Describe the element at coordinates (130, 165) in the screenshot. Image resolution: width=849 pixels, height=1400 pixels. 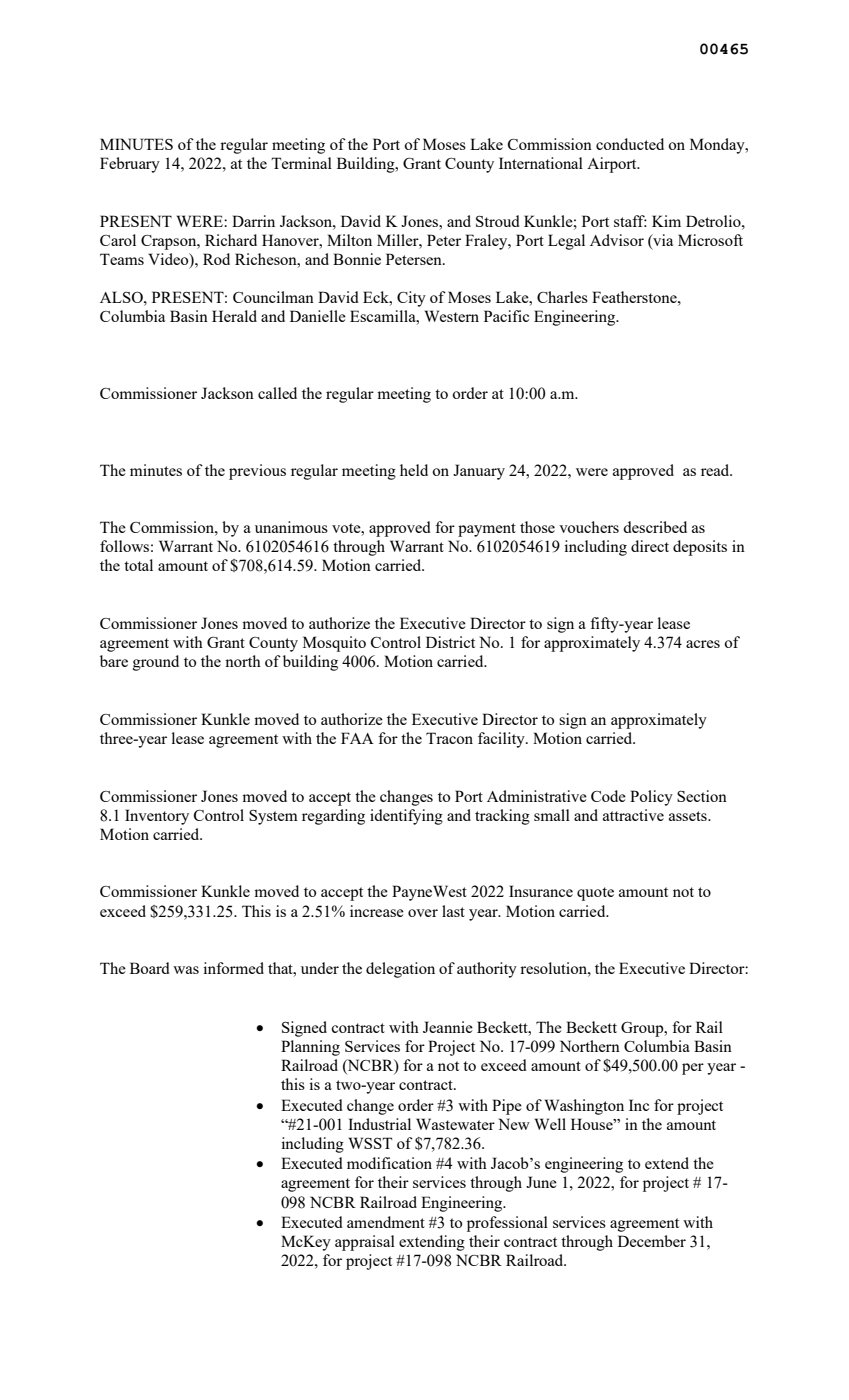
I see `February` at that location.
